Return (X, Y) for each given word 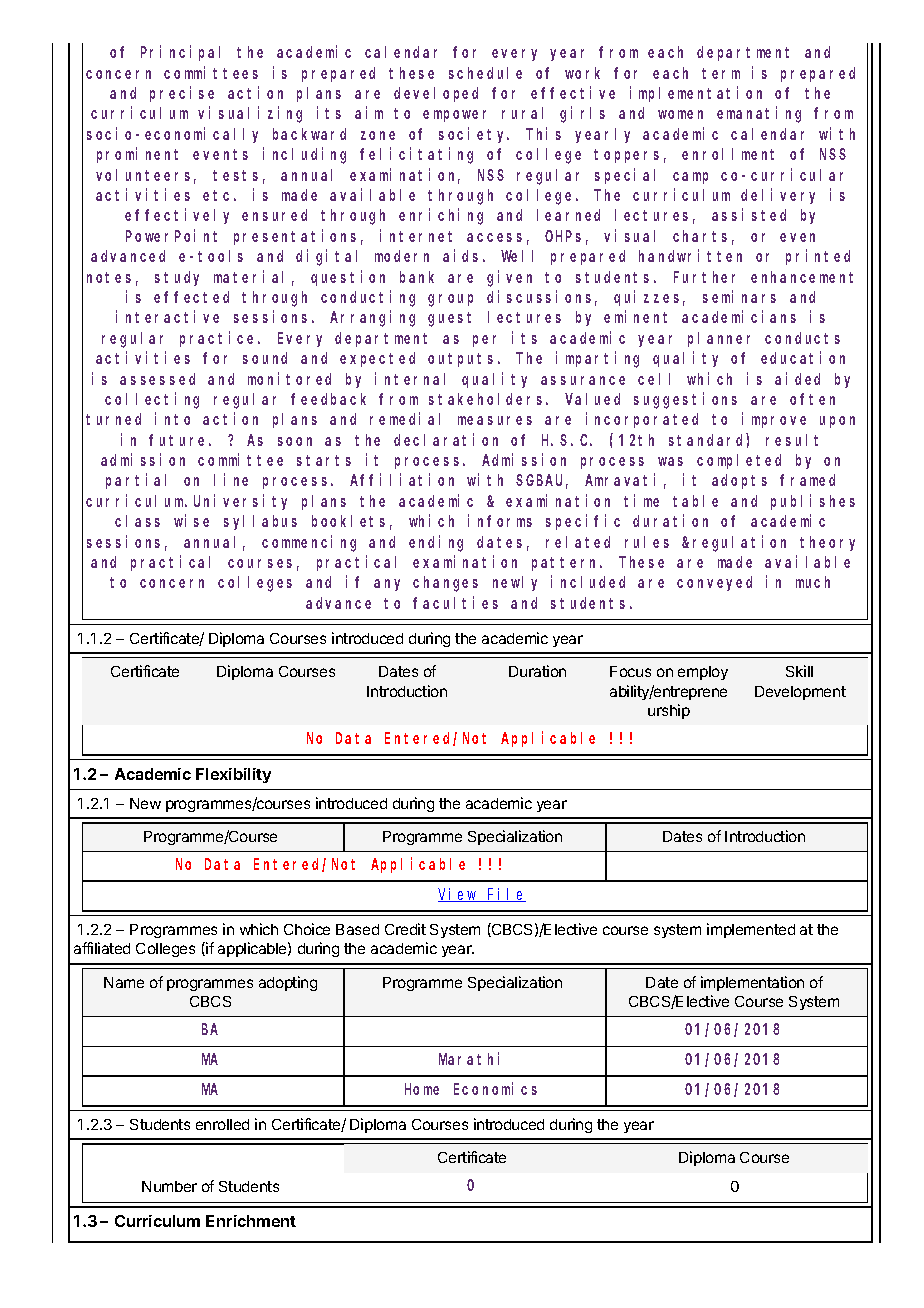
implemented (751, 930)
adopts (739, 481)
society (474, 135)
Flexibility (233, 775)
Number (169, 1186)
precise (182, 94)
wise (191, 521)
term (721, 73)
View (459, 895)
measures (495, 420)
